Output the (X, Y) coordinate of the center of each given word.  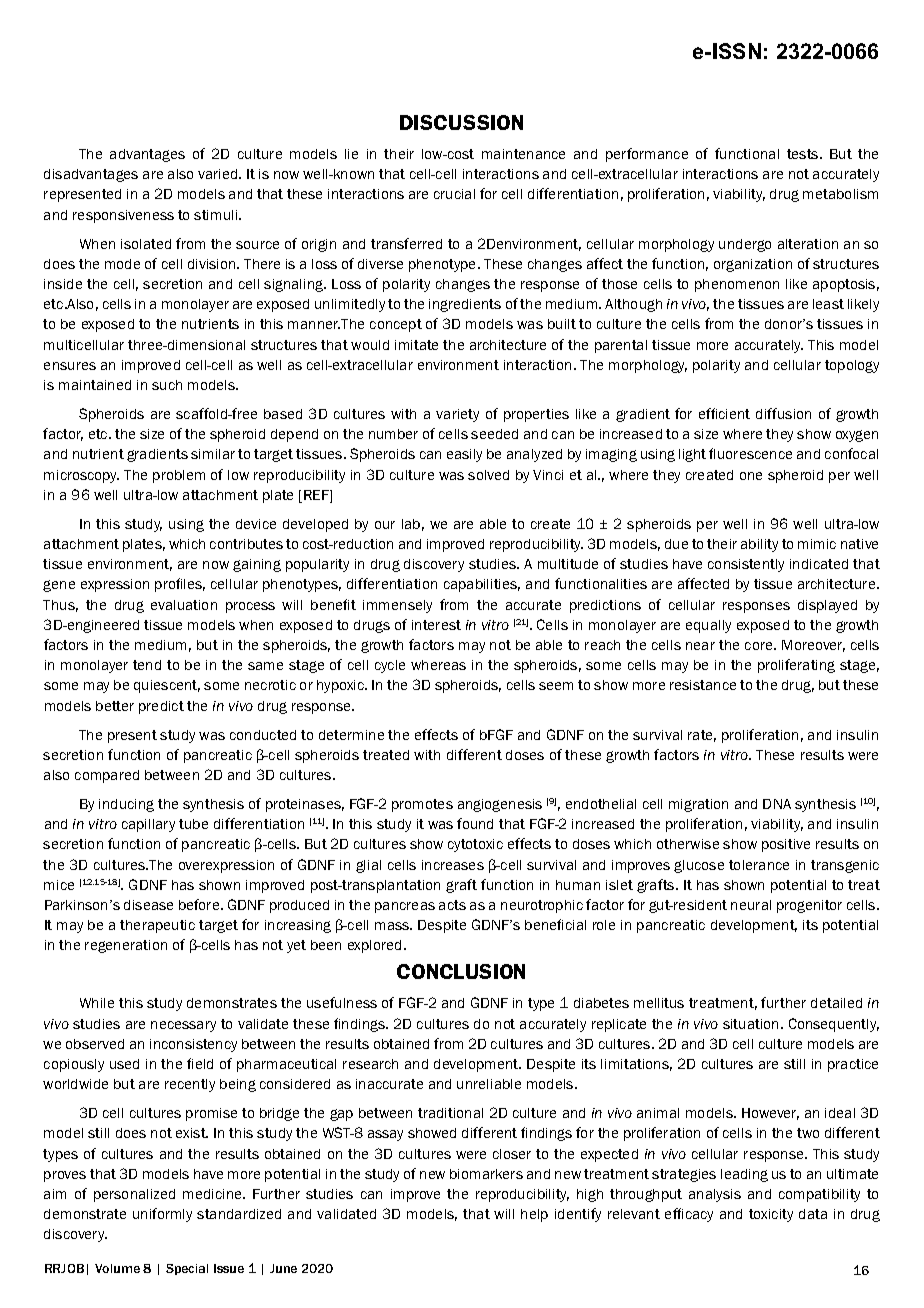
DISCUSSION (461, 122)
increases (453, 865)
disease (148, 905)
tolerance (759, 865)
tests (804, 154)
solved (488, 475)
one (751, 476)
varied (219, 174)
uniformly (162, 1215)
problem (179, 476)
